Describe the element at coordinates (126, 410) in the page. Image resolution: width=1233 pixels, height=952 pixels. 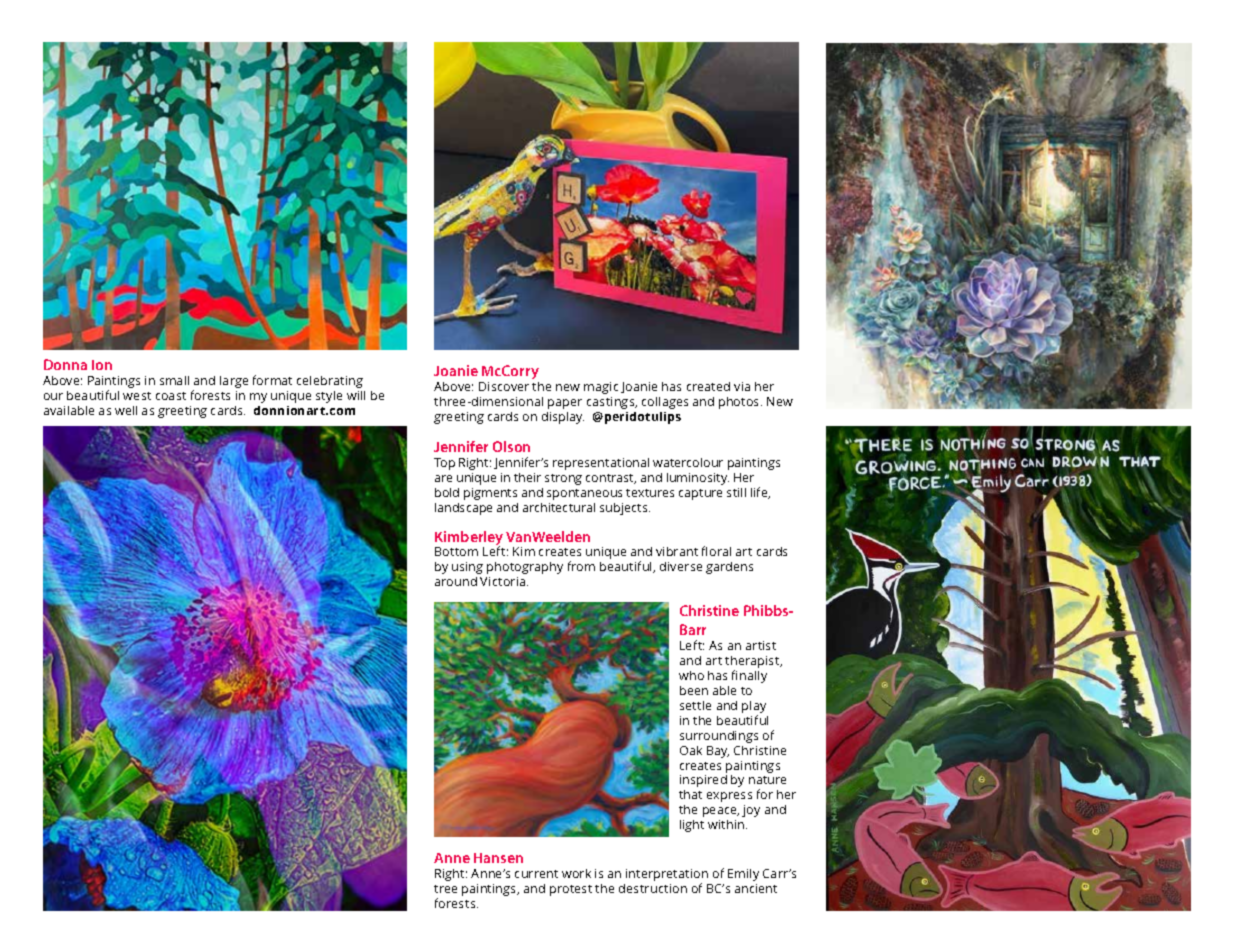
I see `well` at that location.
